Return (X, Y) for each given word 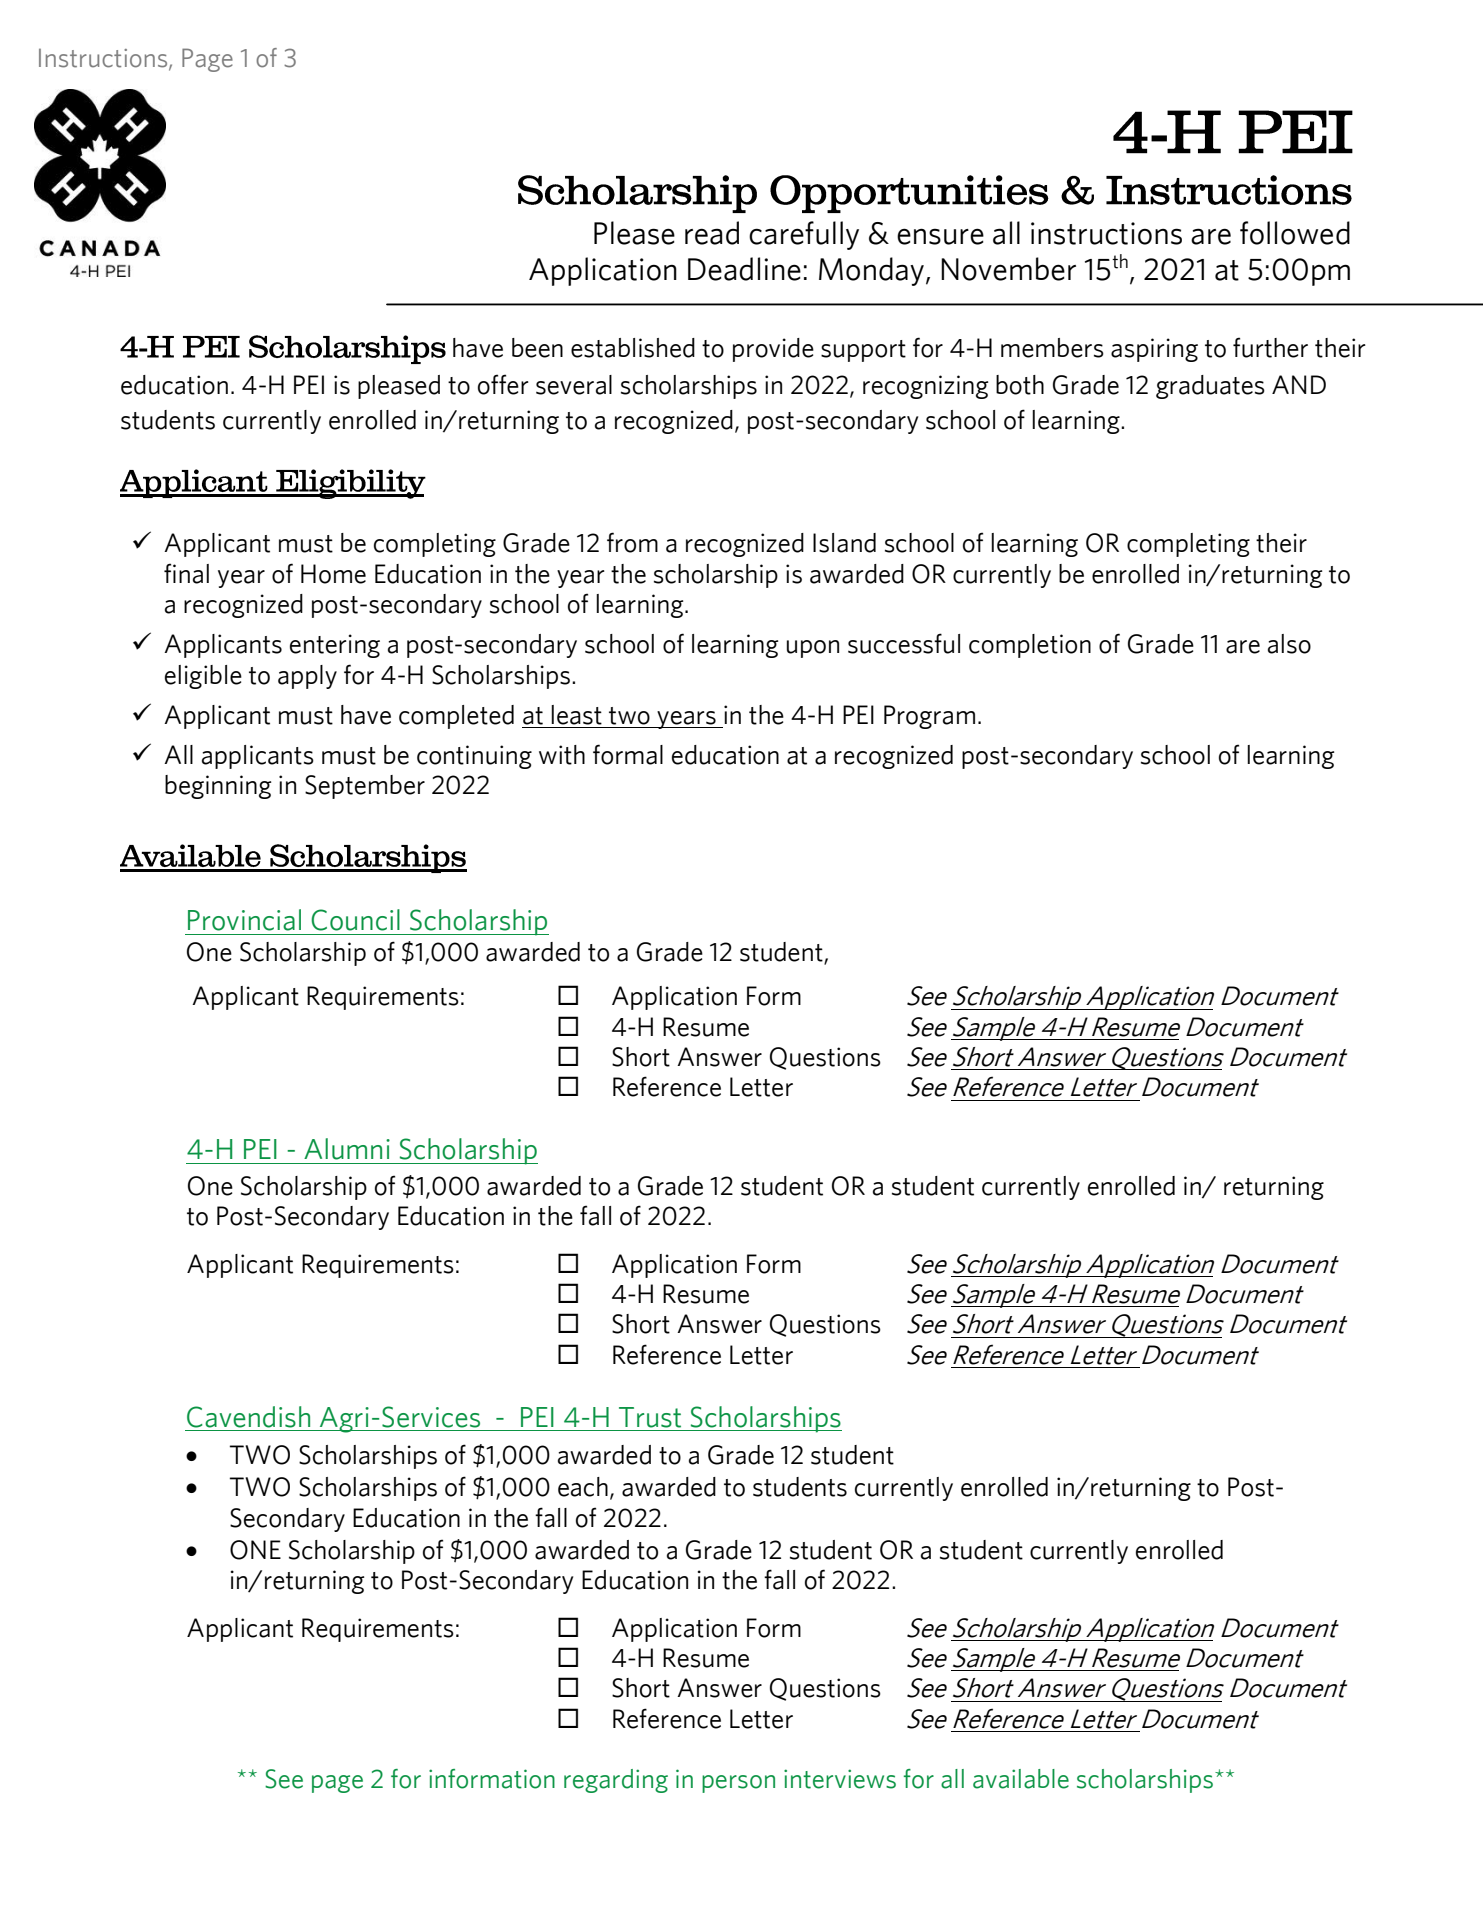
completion (1030, 646)
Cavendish (248, 1417)
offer (503, 384)
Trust (650, 1417)
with (562, 755)
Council (355, 920)
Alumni (347, 1149)
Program (929, 717)
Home (333, 574)
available (1021, 1779)
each (583, 1487)
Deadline (744, 269)
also (1289, 644)
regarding (616, 1781)
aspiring (1154, 350)
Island (844, 543)
